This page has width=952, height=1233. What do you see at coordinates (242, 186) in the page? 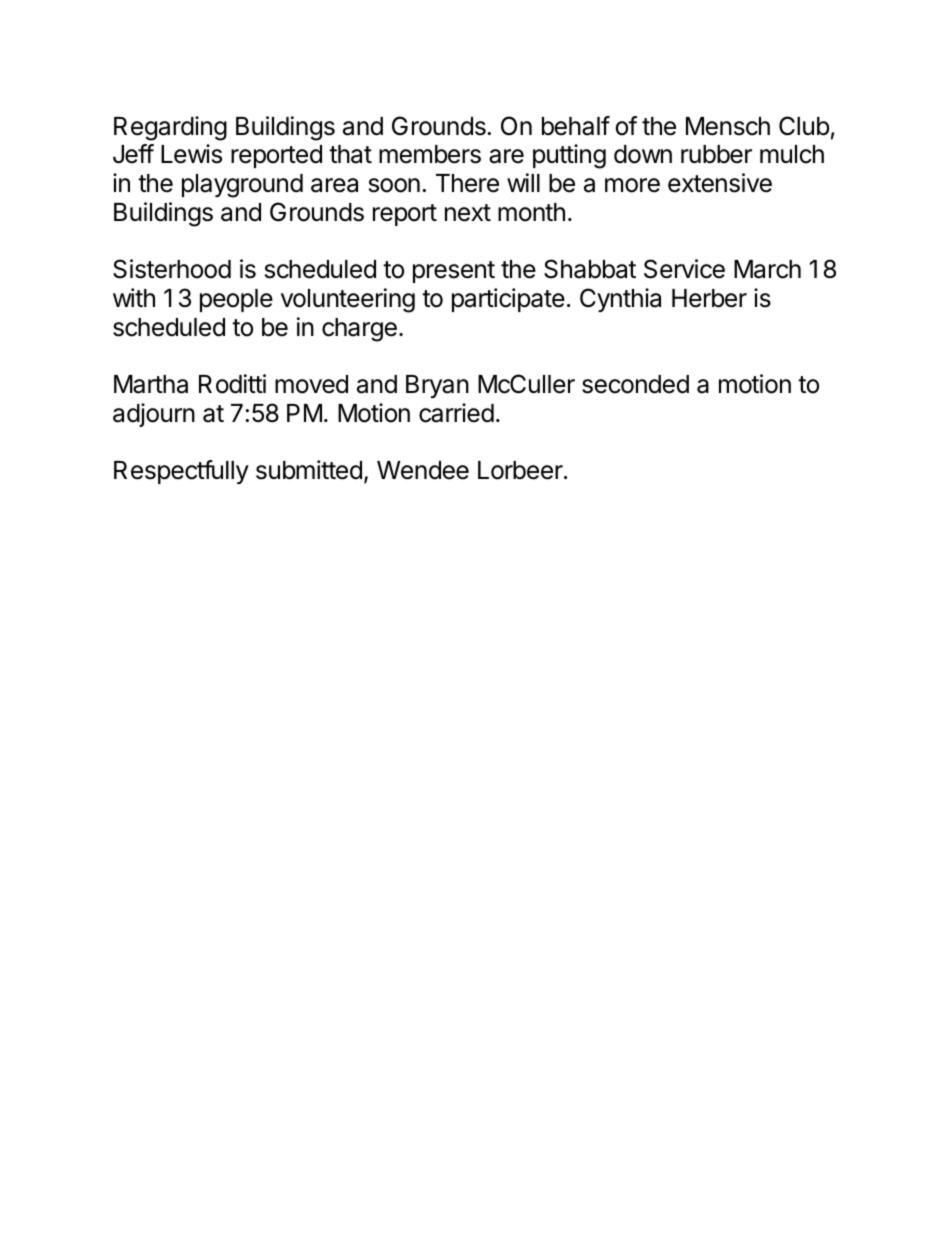
I see `playground` at bounding box center [242, 186].
